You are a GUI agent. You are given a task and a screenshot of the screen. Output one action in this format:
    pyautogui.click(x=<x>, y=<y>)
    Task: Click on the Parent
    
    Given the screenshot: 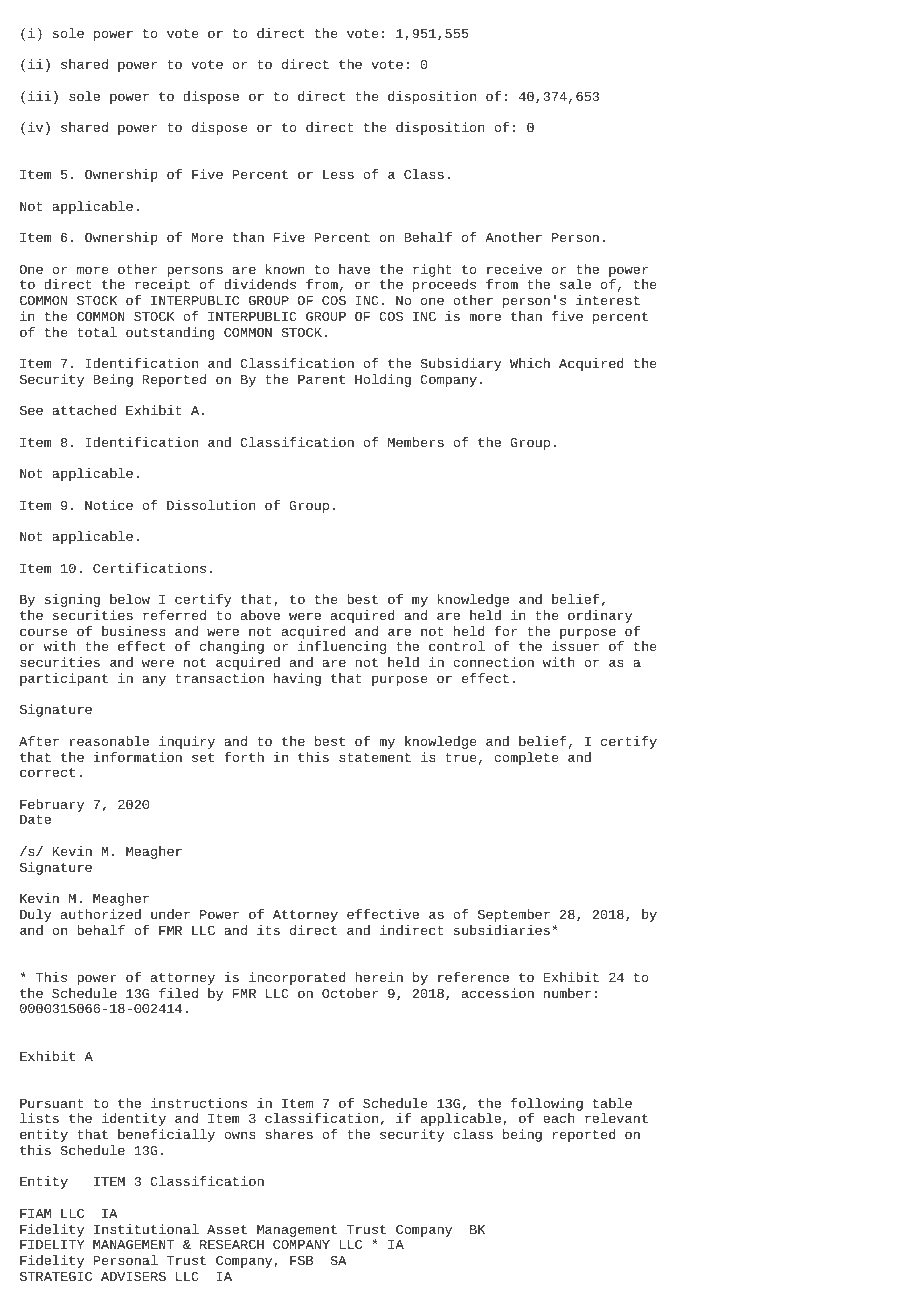 What is the action you would take?
    pyautogui.click(x=321, y=379)
